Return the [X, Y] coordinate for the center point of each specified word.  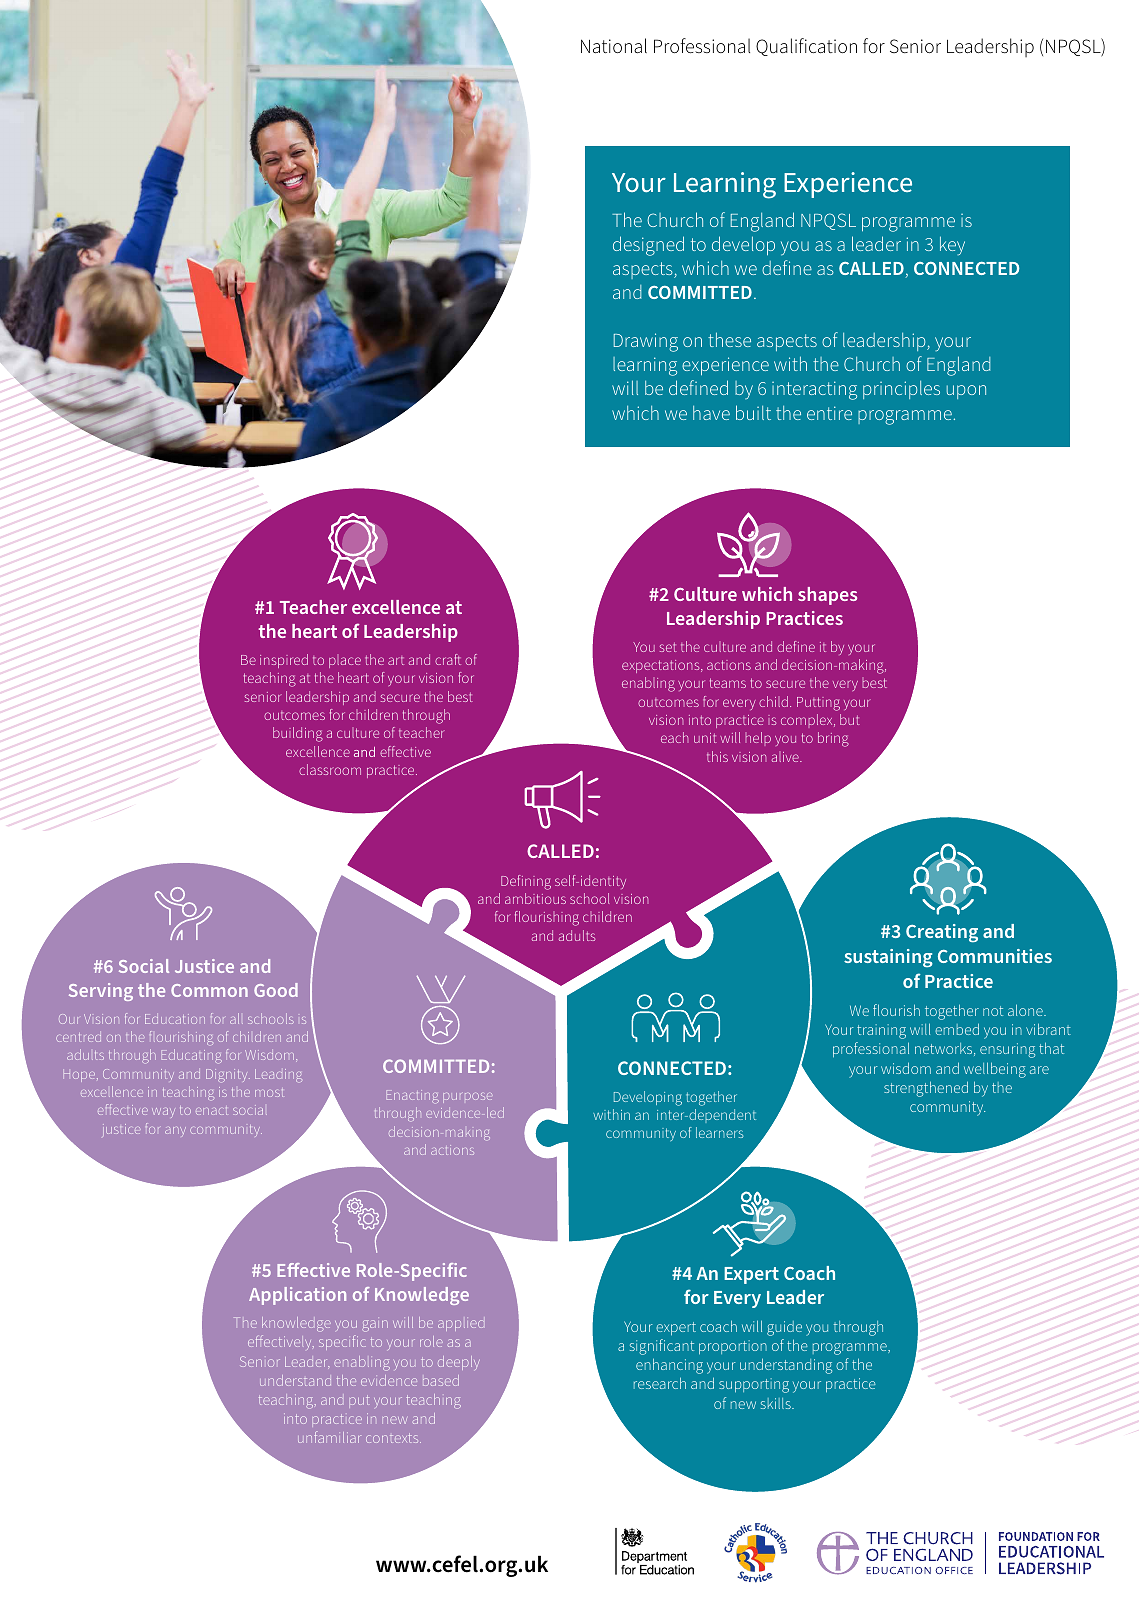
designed [648, 246]
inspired [284, 661]
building [298, 734]
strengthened [926, 1089]
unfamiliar [329, 1437]
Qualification [806, 47]
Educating [192, 1056]
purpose [467, 1098]
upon [966, 392]
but [850, 719]
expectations [662, 666]
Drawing [646, 342]
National [614, 45]
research [660, 1383]
